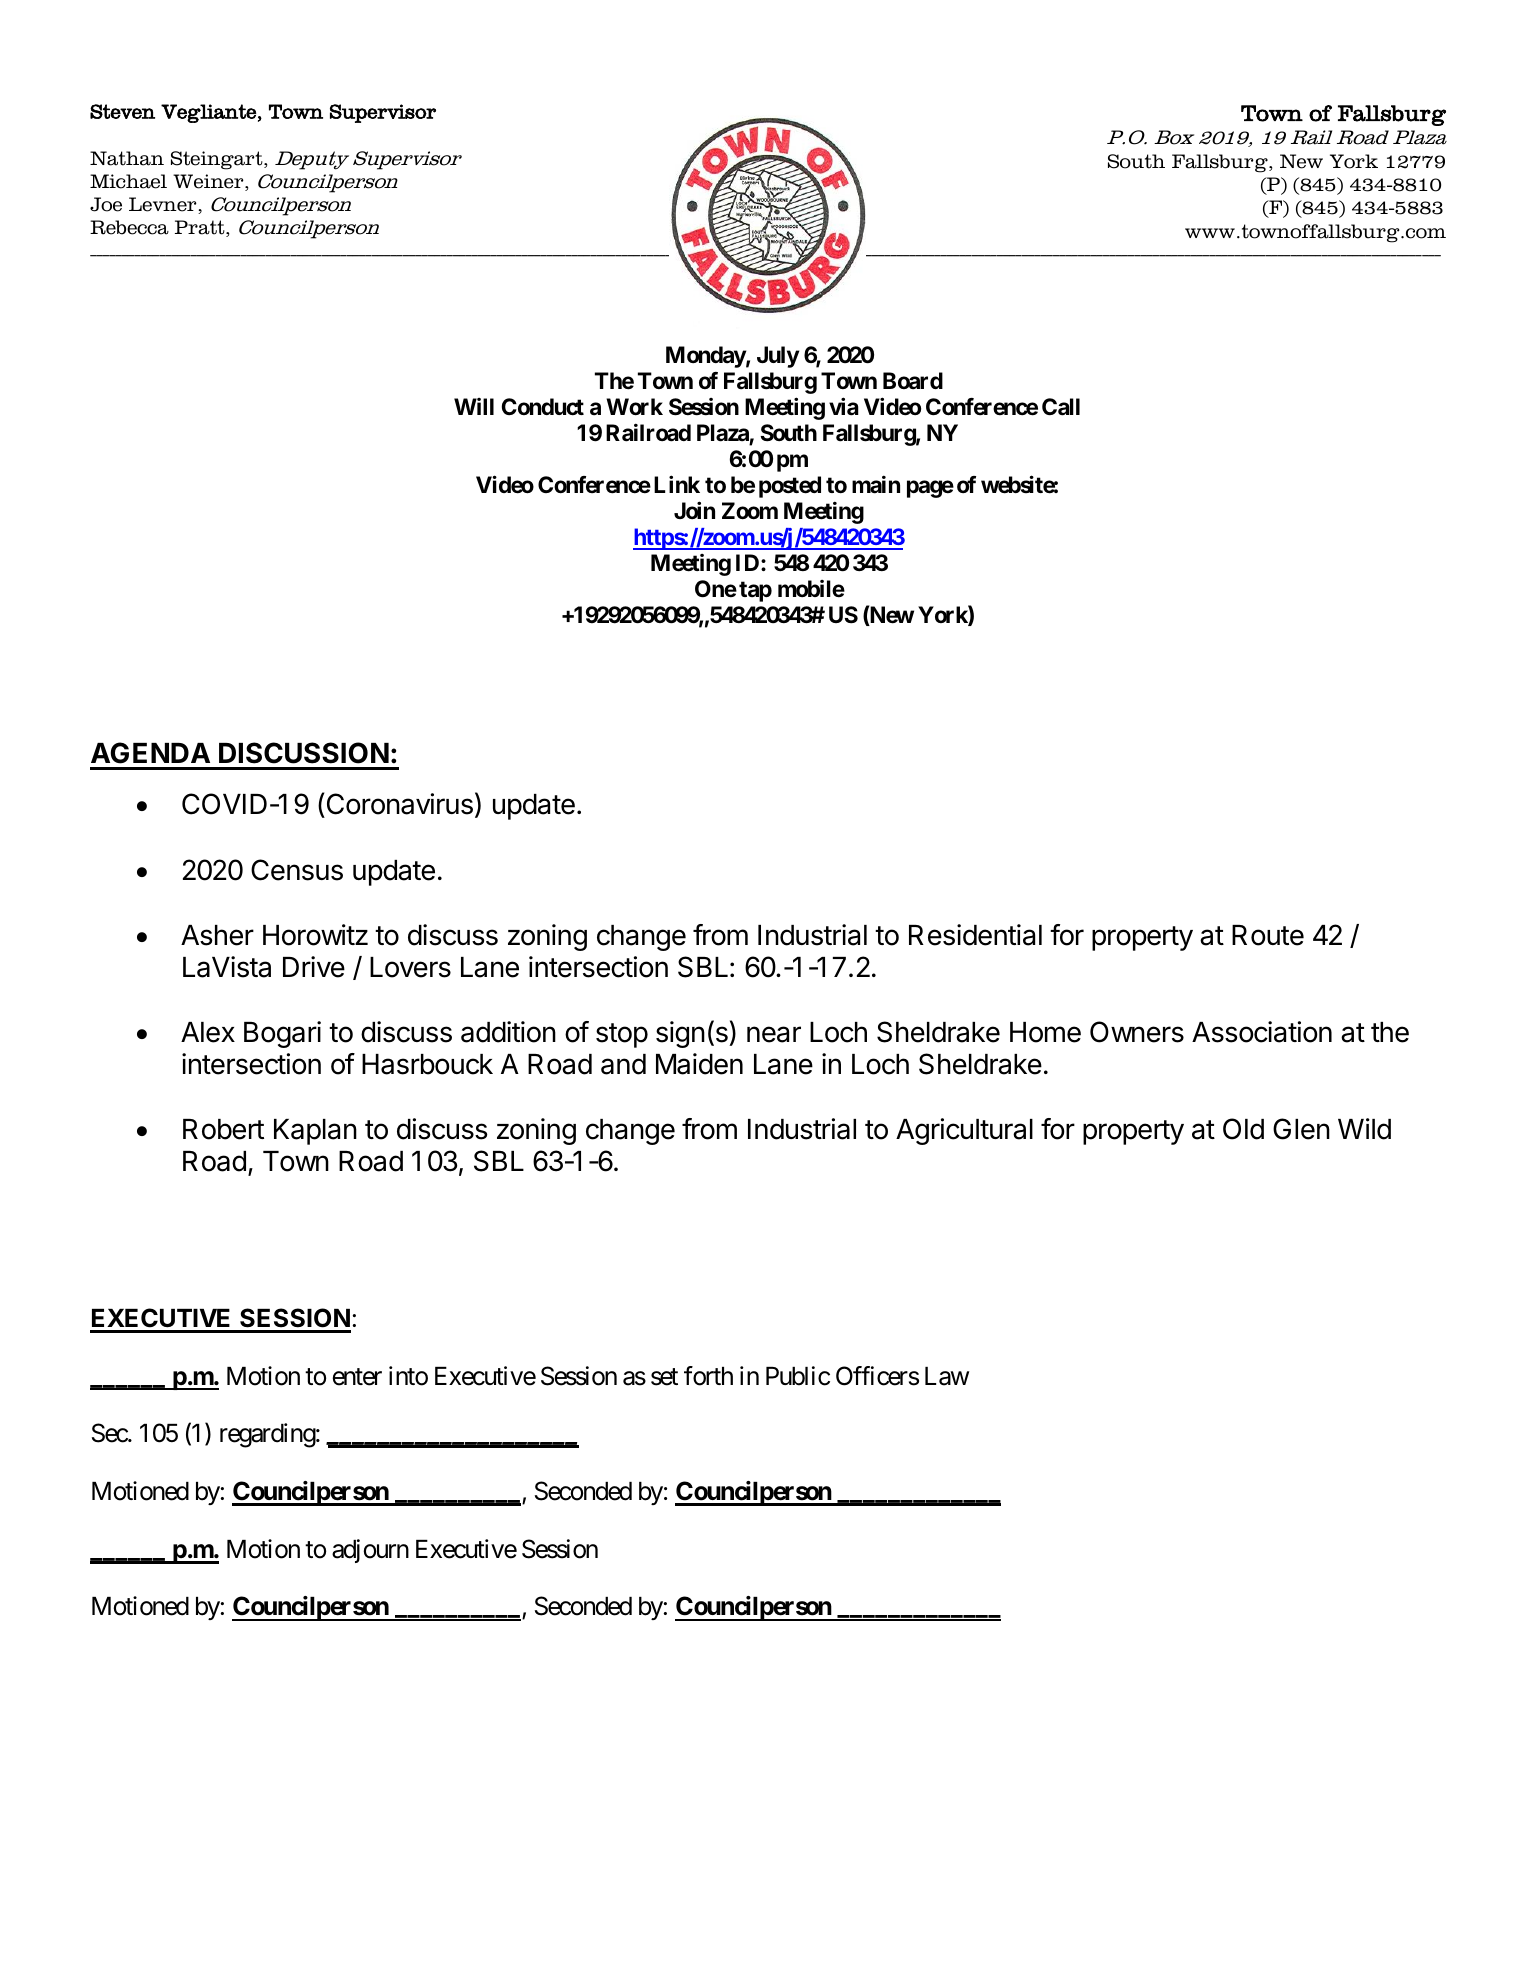  What do you see at coordinates (1268, 935) in the image?
I see `Route` at bounding box center [1268, 935].
